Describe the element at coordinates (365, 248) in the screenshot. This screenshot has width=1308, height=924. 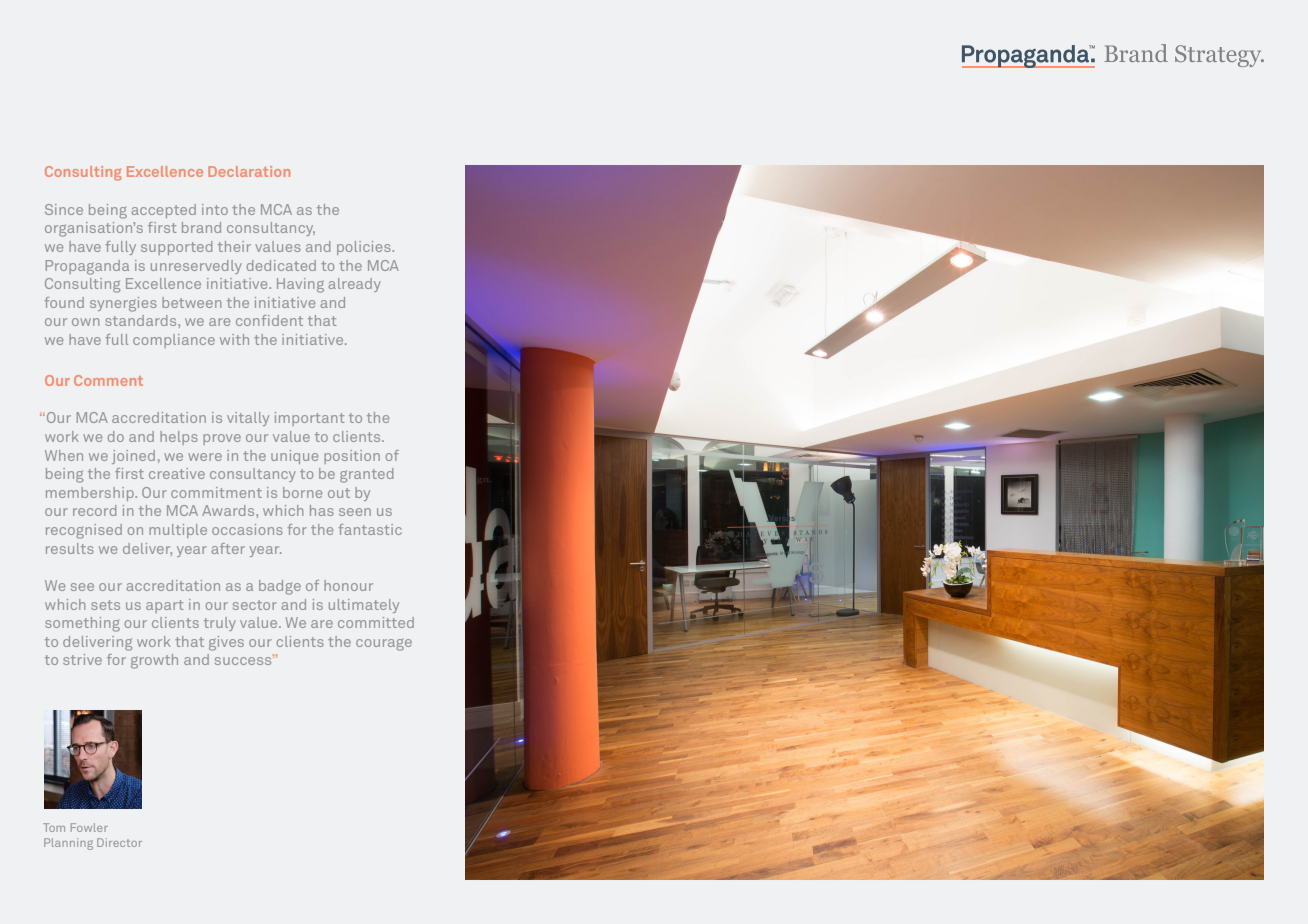
I see `policies` at that location.
